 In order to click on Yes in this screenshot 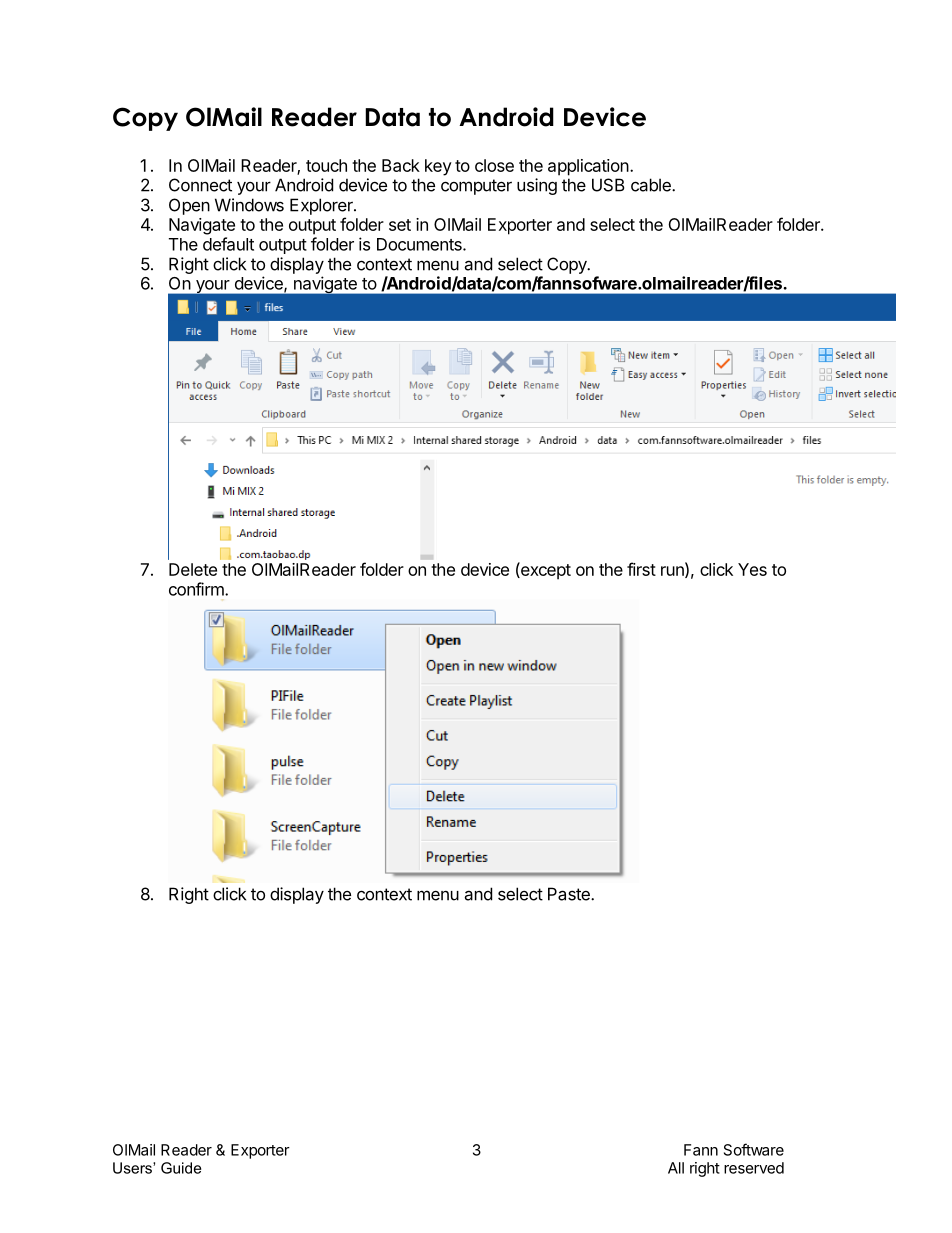, I will do `click(752, 569)`.
